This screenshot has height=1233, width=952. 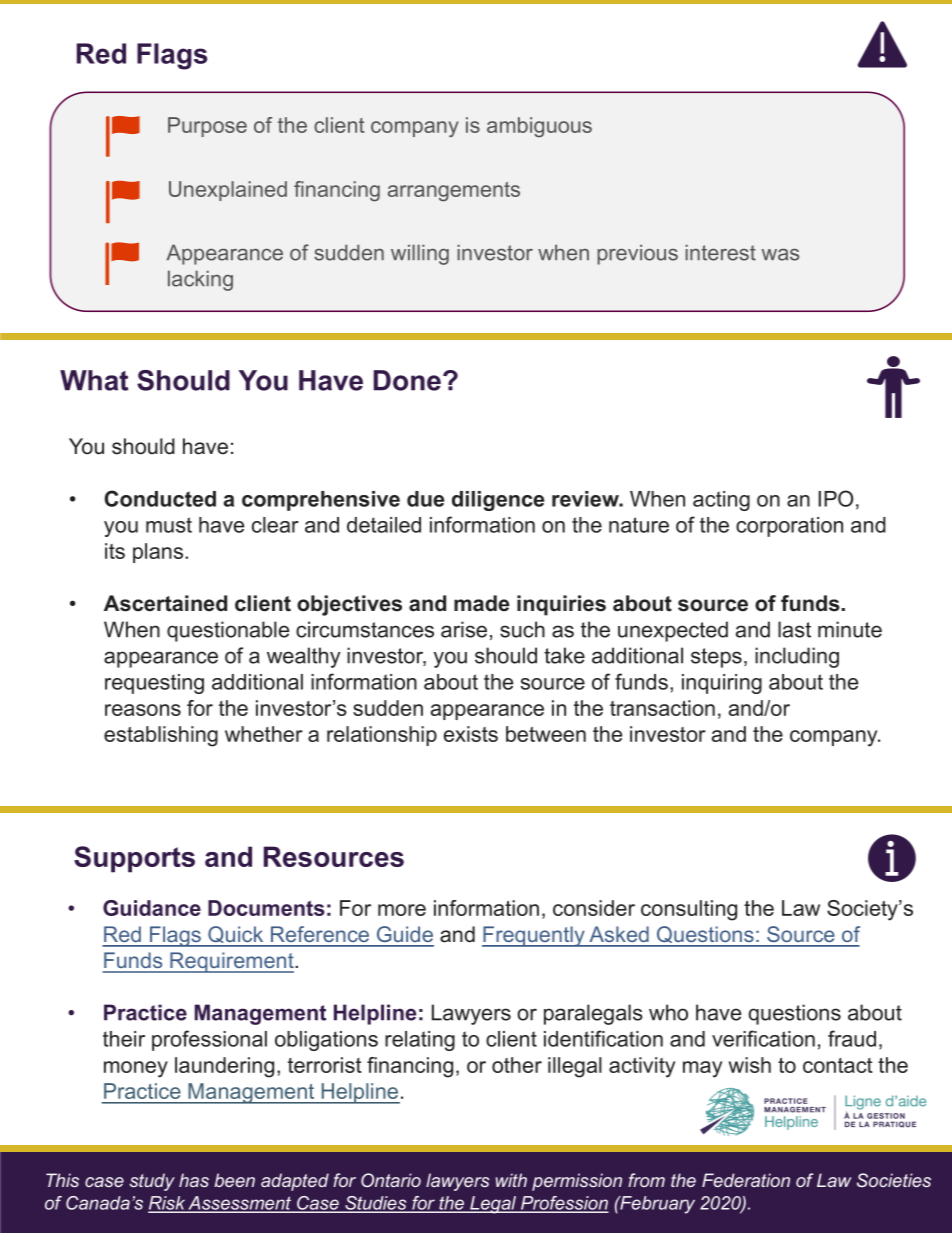 What do you see at coordinates (152, 1182) in the screenshot?
I see `study` at bounding box center [152, 1182].
